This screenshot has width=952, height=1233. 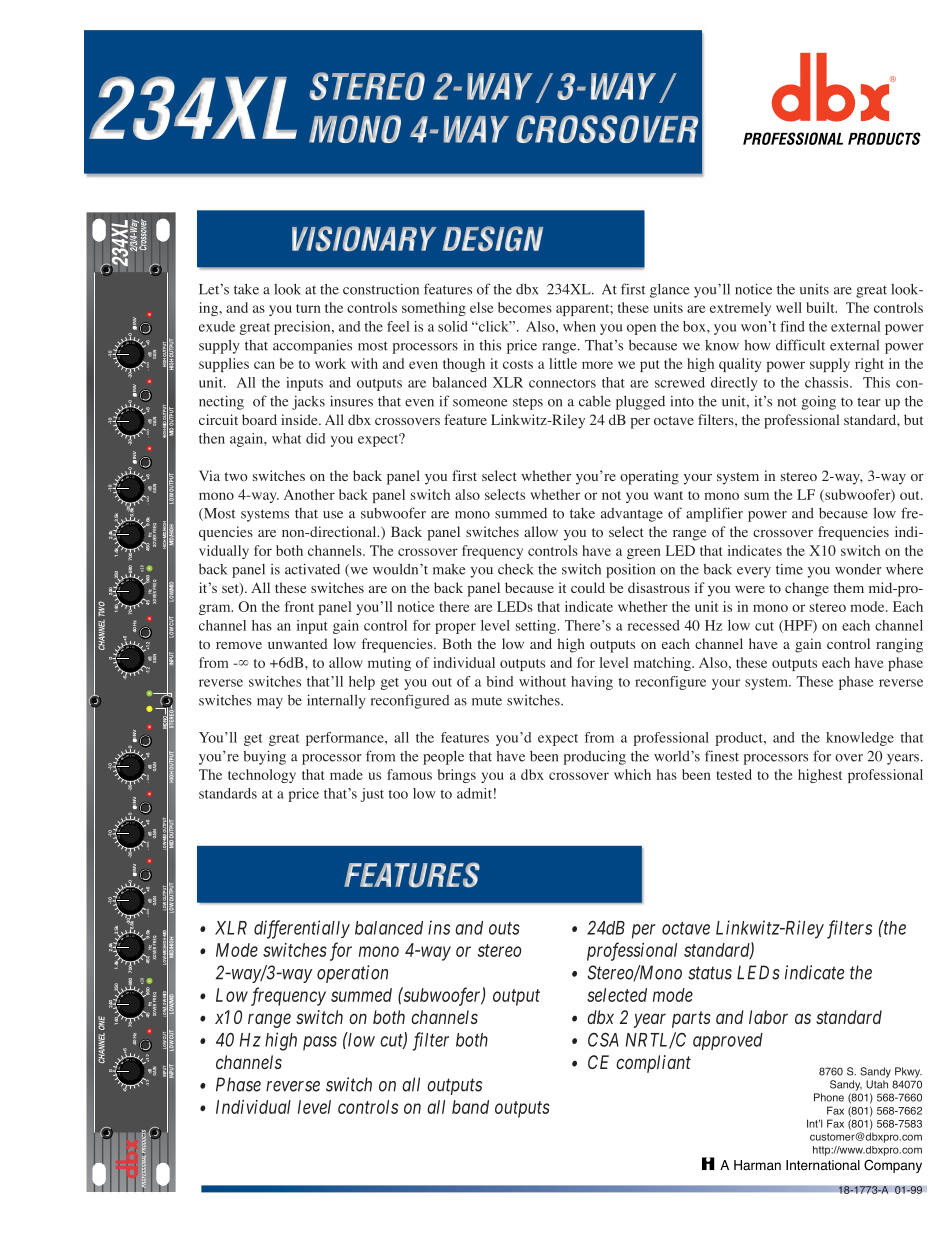 What do you see at coordinates (308, 308) in the screenshot?
I see `turn` at bounding box center [308, 308].
